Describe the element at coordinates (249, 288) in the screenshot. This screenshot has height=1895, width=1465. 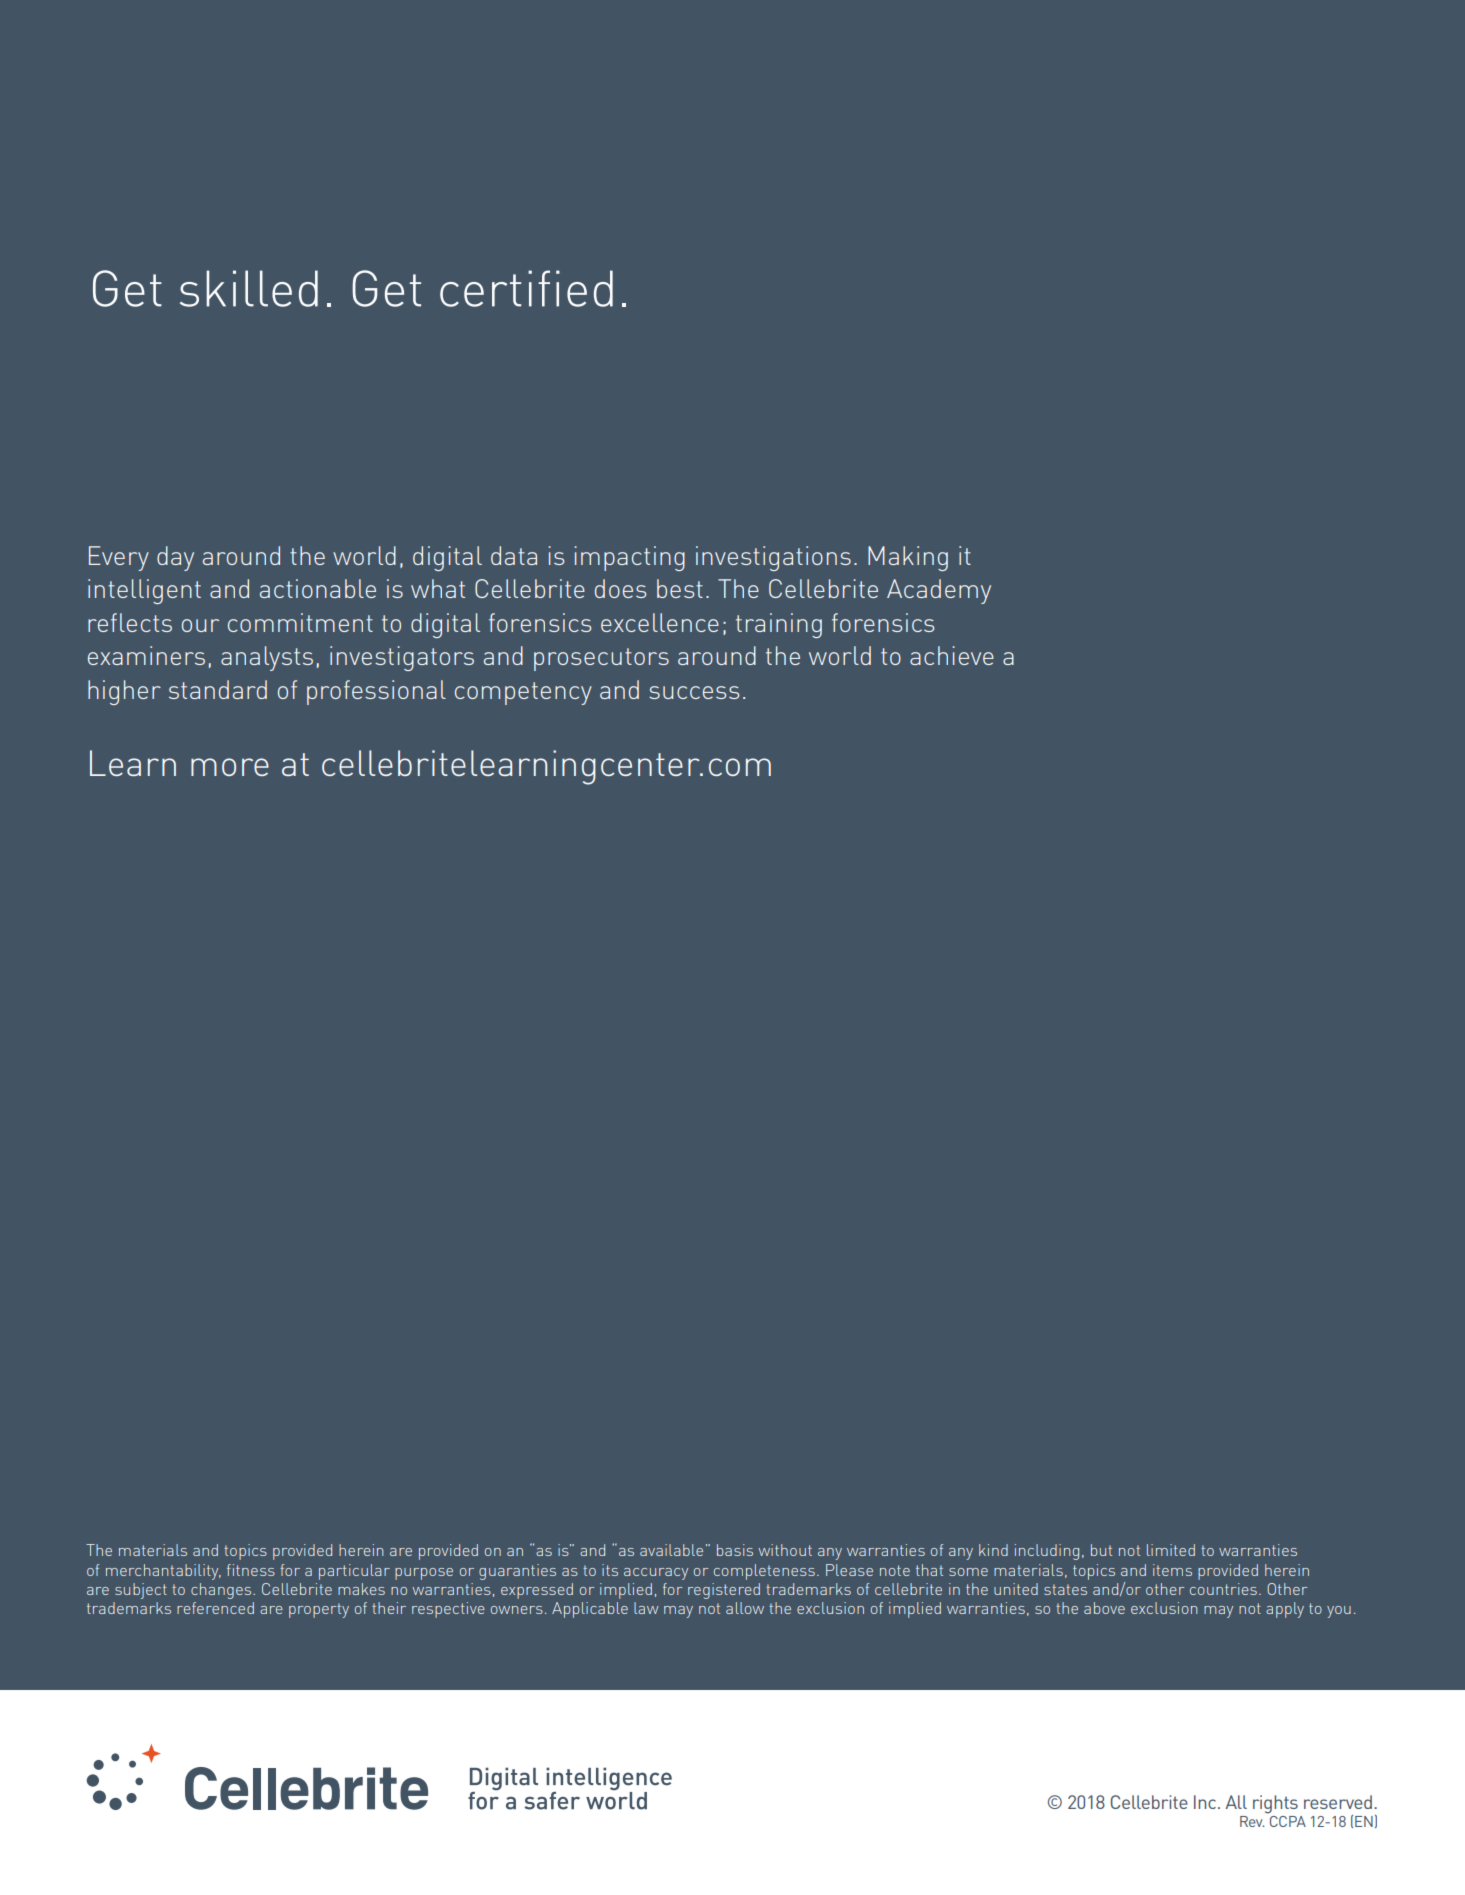
I see `skilled` at that location.
